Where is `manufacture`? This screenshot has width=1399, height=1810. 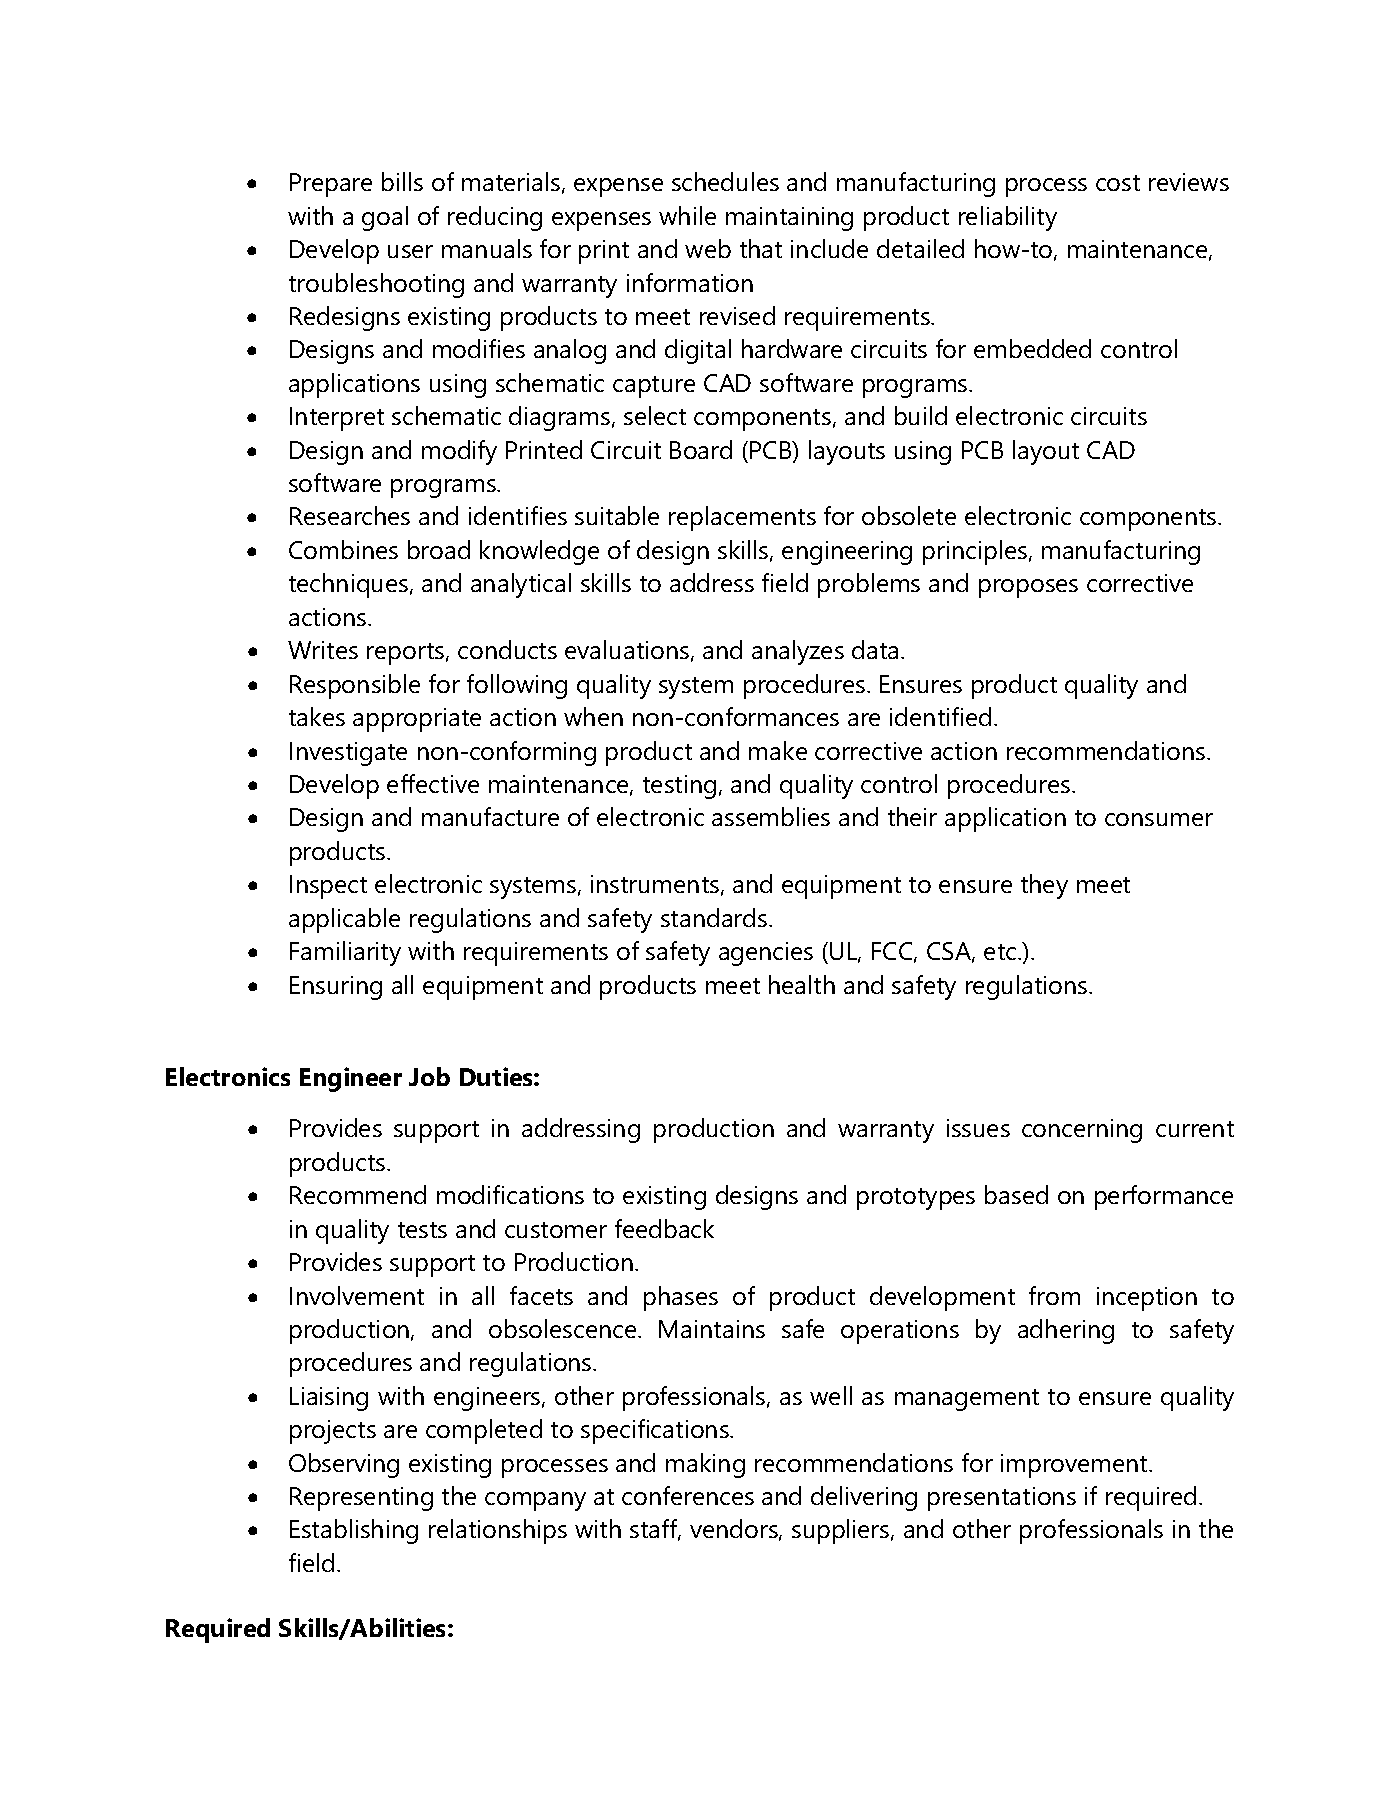
manufacture is located at coordinates (490, 816).
